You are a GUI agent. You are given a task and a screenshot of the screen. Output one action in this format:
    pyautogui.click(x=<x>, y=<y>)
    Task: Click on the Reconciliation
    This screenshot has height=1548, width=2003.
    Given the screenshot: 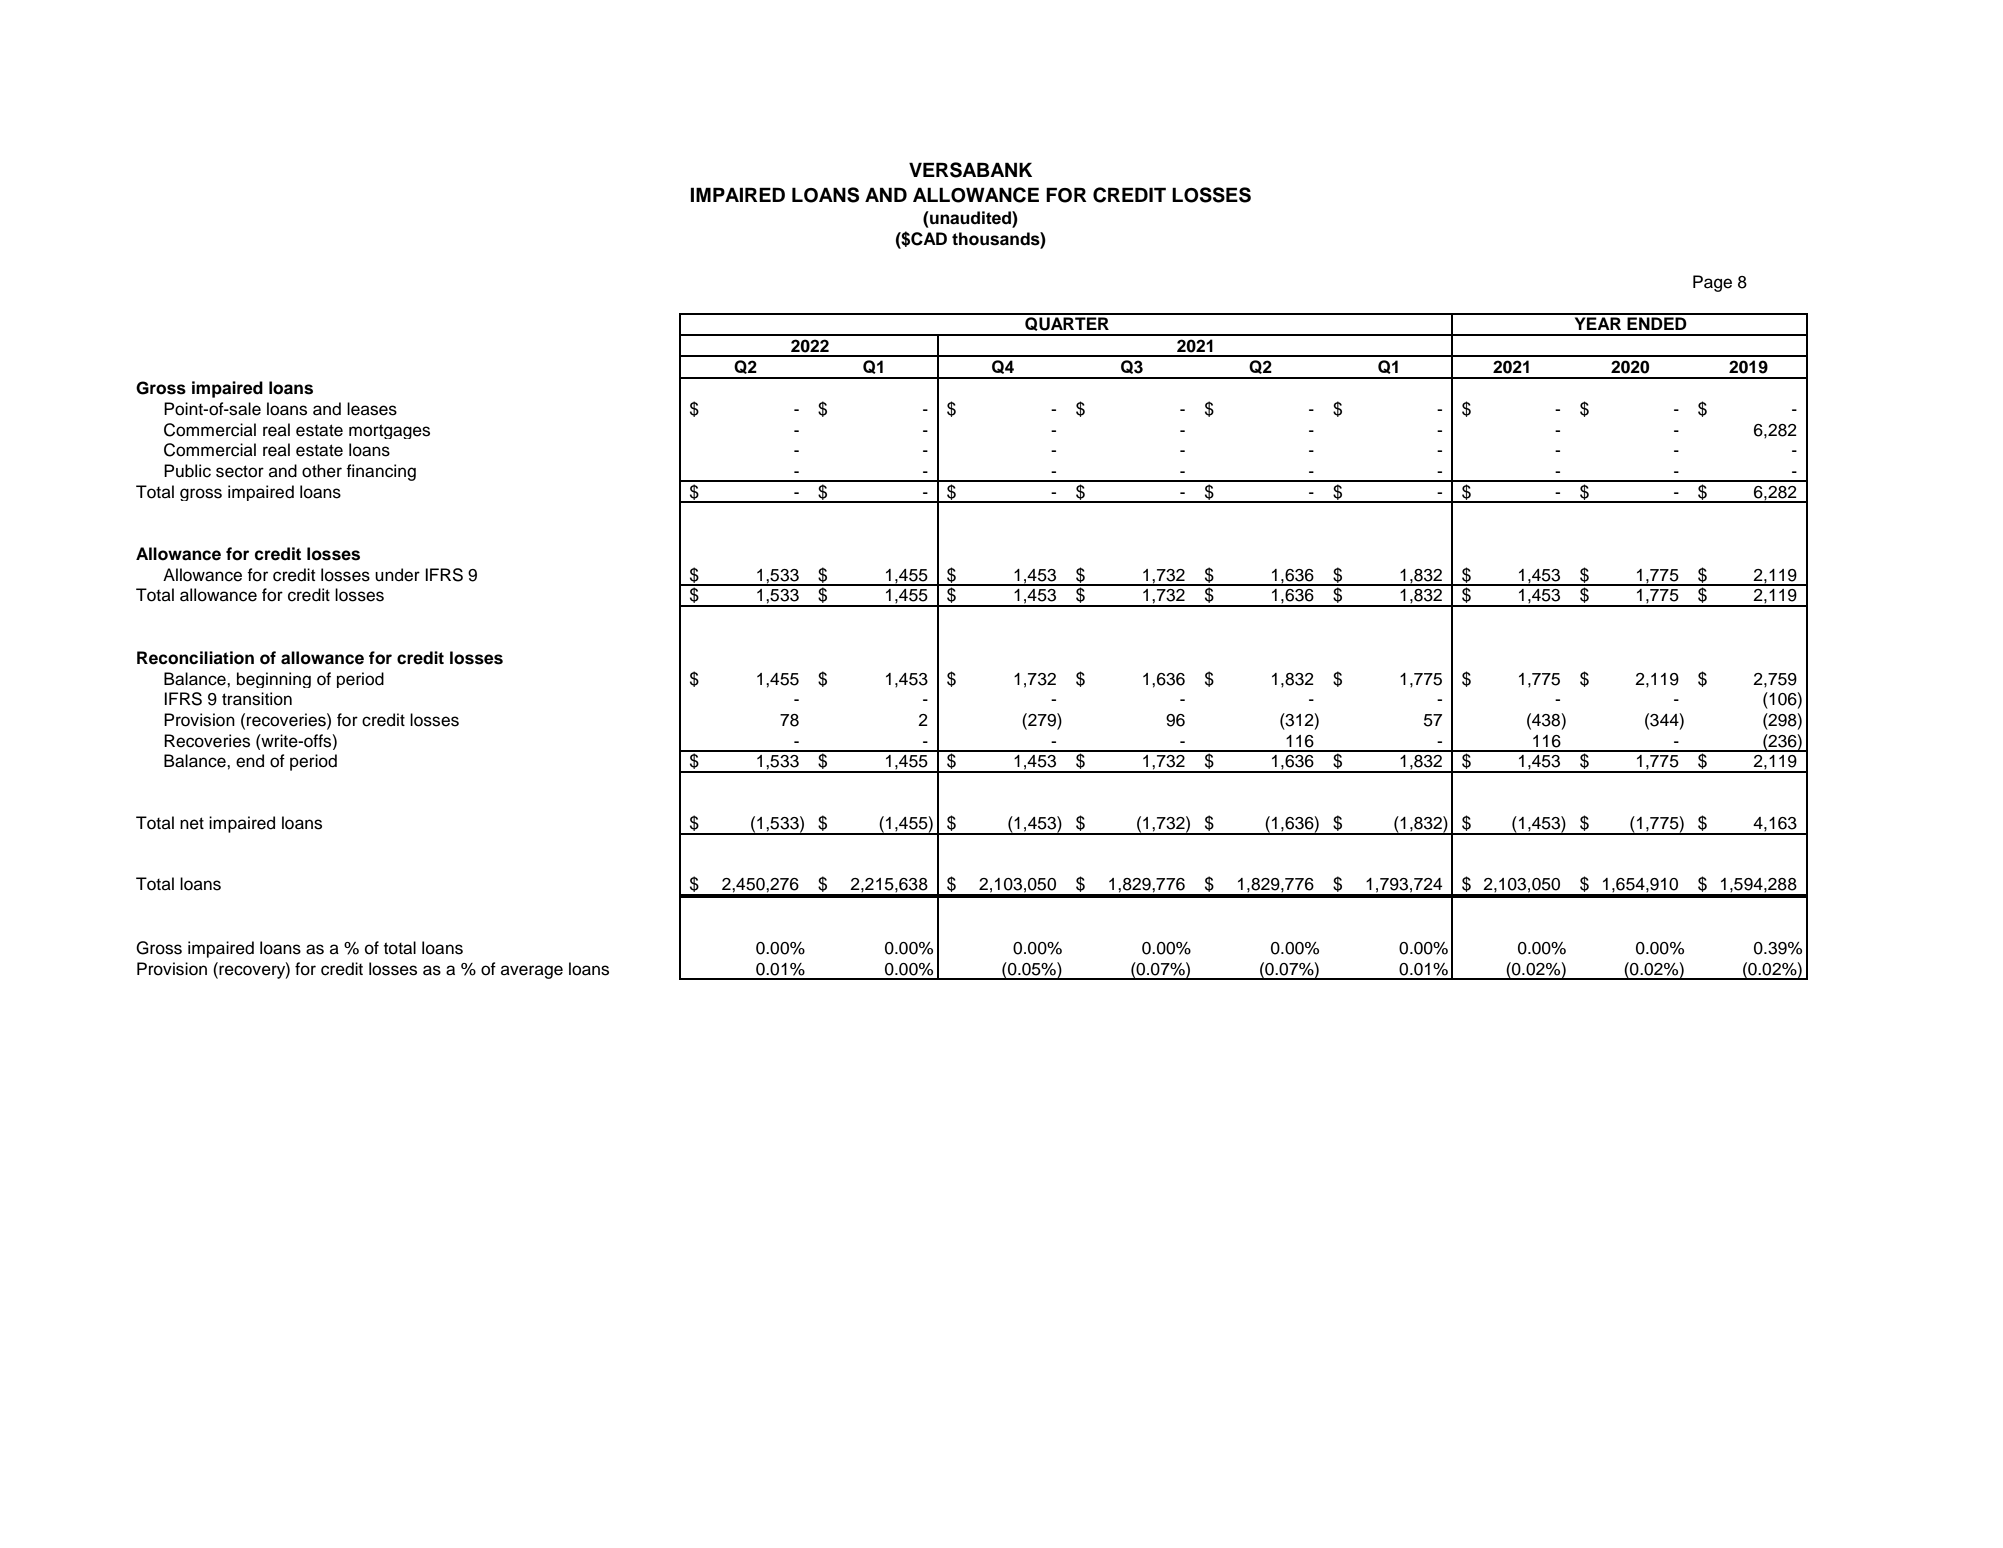 What is the action you would take?
    pyautogui.click(x=195, y=658)
